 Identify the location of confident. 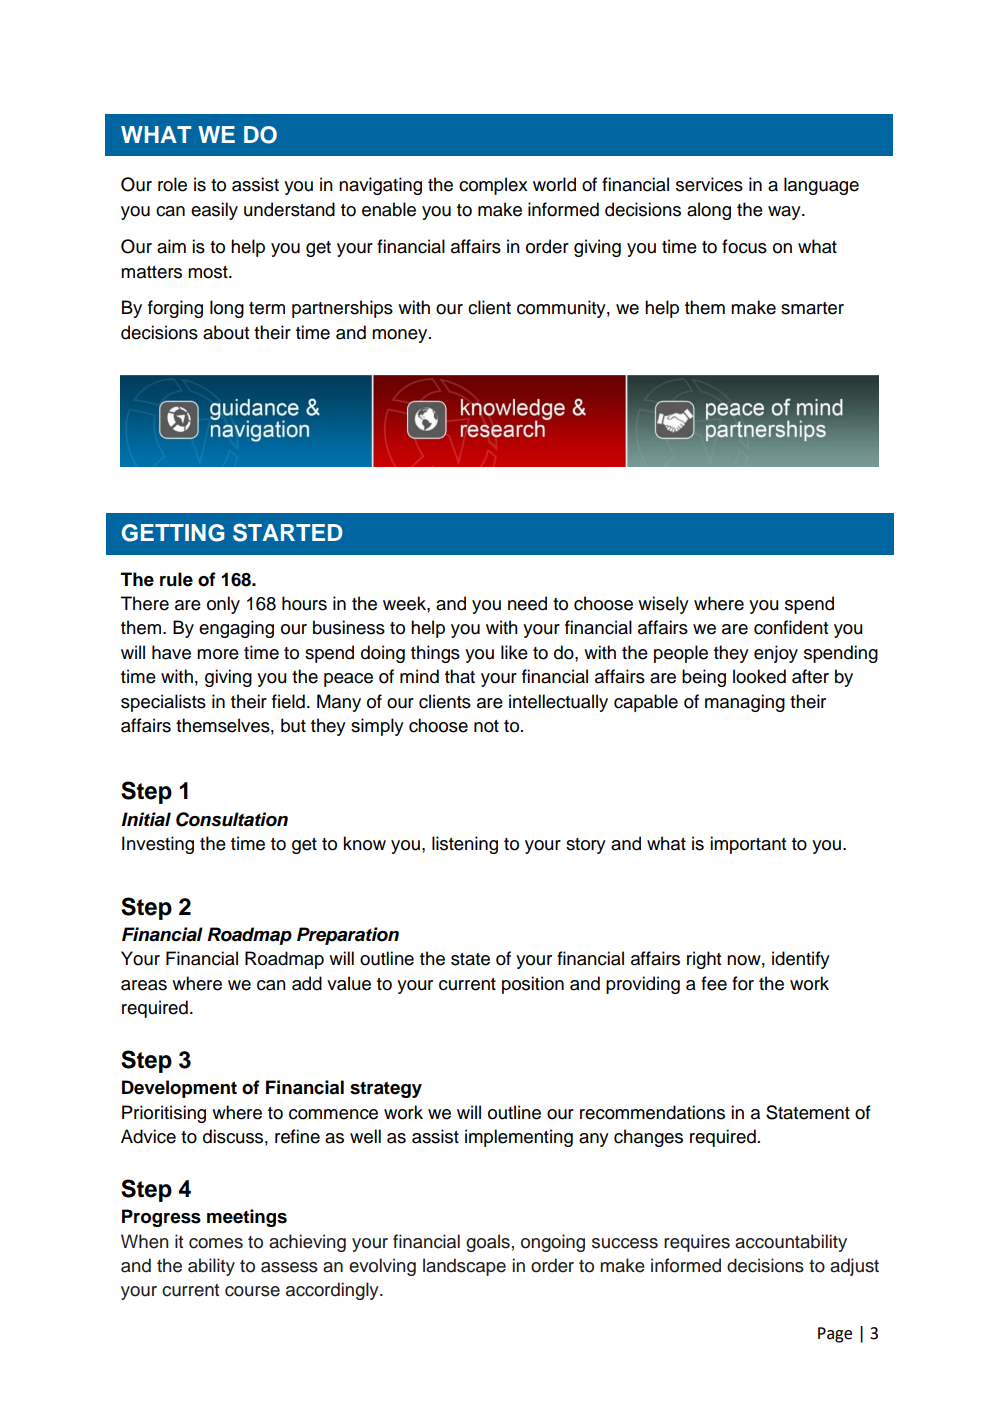
(791, 627).
